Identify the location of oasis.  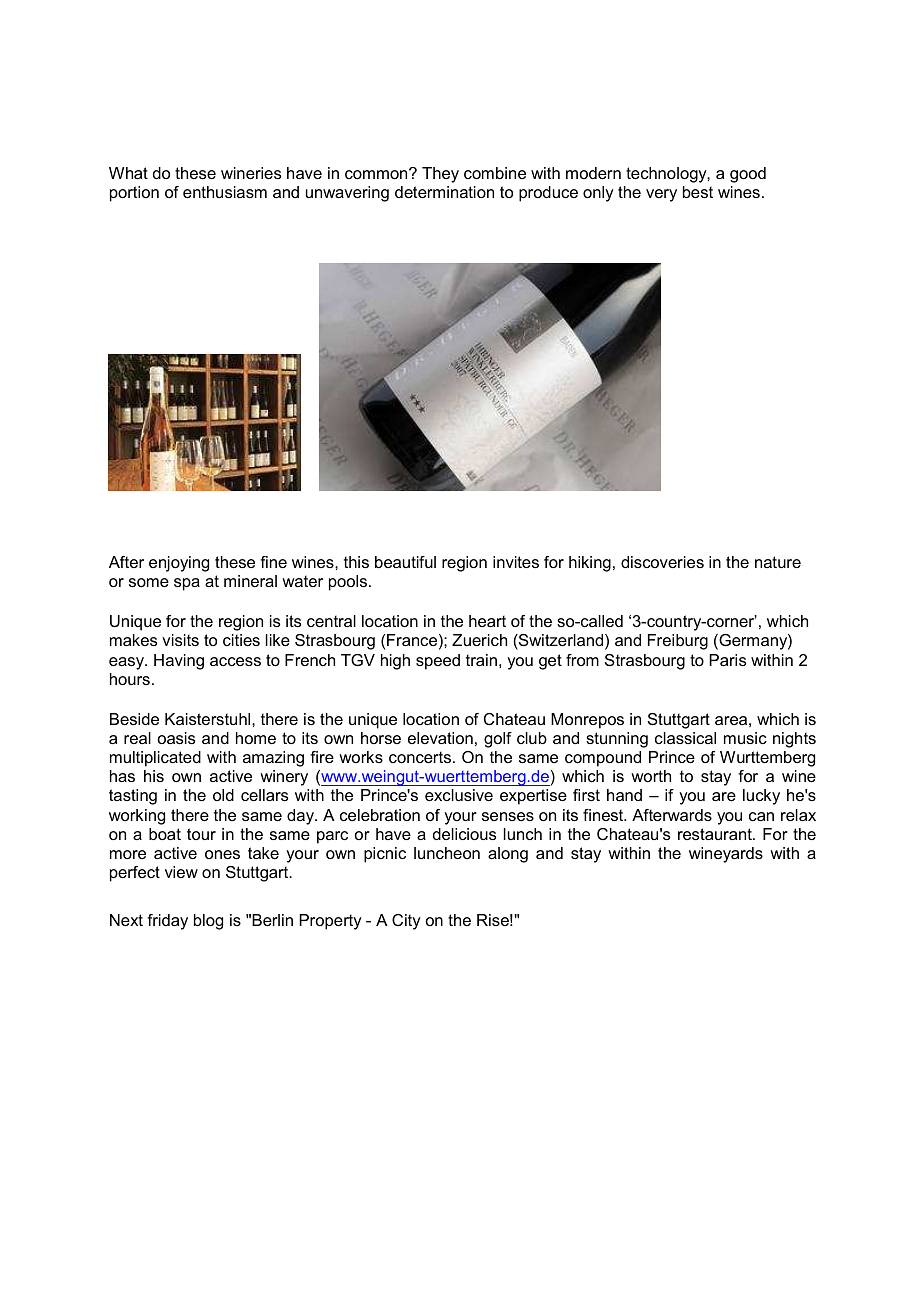
(176, 738).
